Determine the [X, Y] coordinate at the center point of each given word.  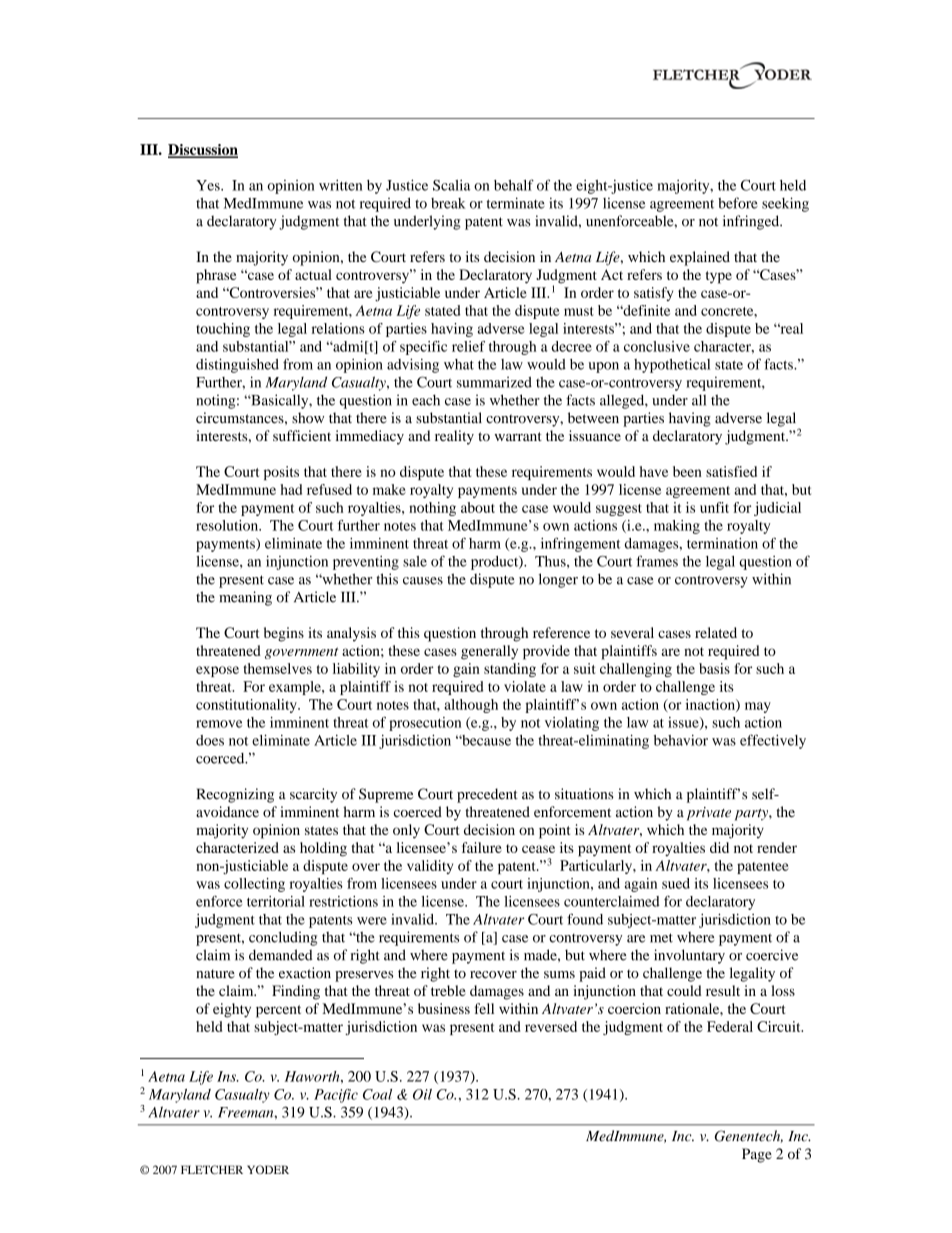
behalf [514, 185]
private [709, 814]
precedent [487, 795]
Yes [209, 185]
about [478, 507]
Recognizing [235, 795]
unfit [714, 507]
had [291, 489]
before [738, 203]
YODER [268, 1169]
